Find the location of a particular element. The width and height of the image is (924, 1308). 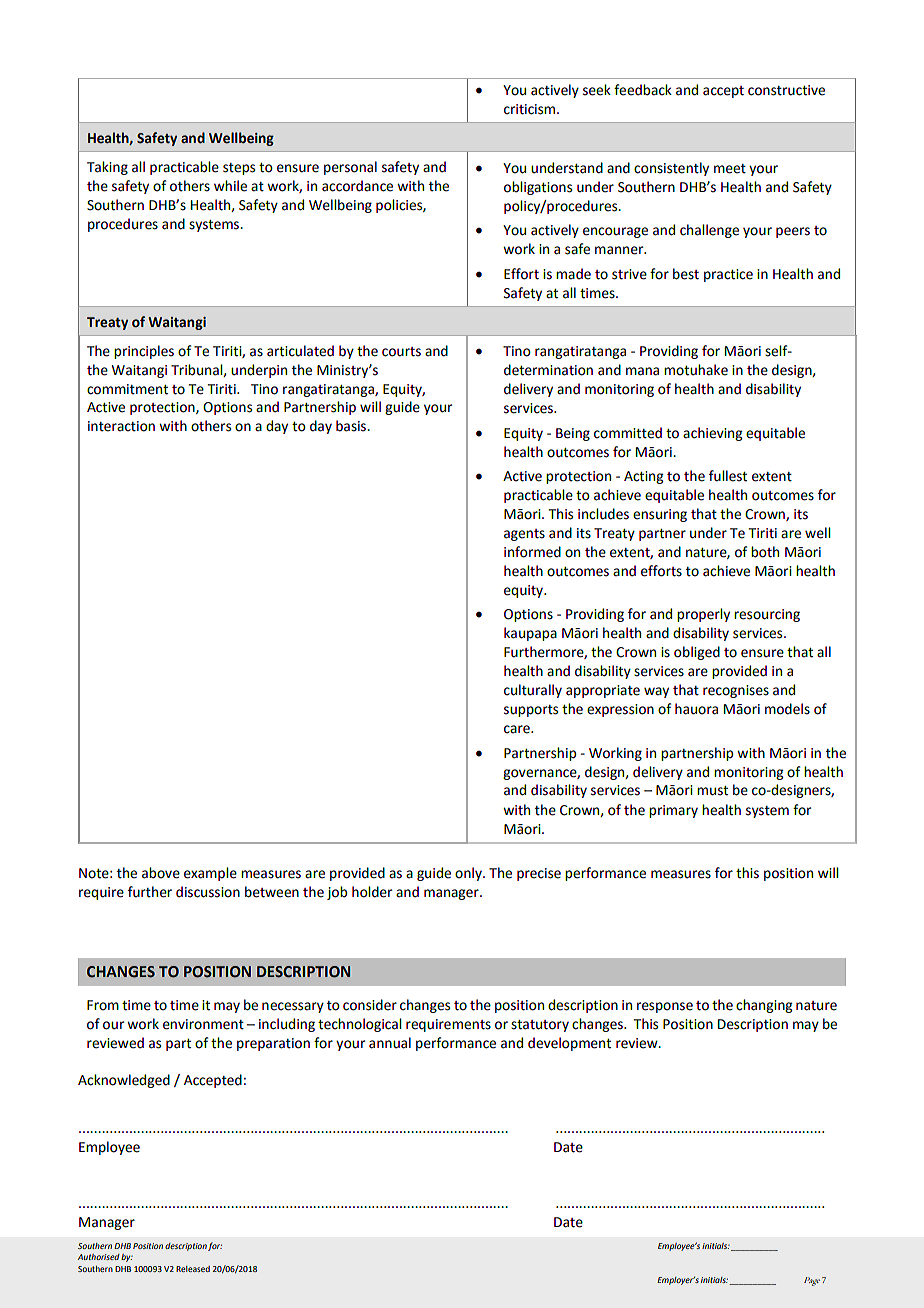

development is located at coordinates (569, 1044).
